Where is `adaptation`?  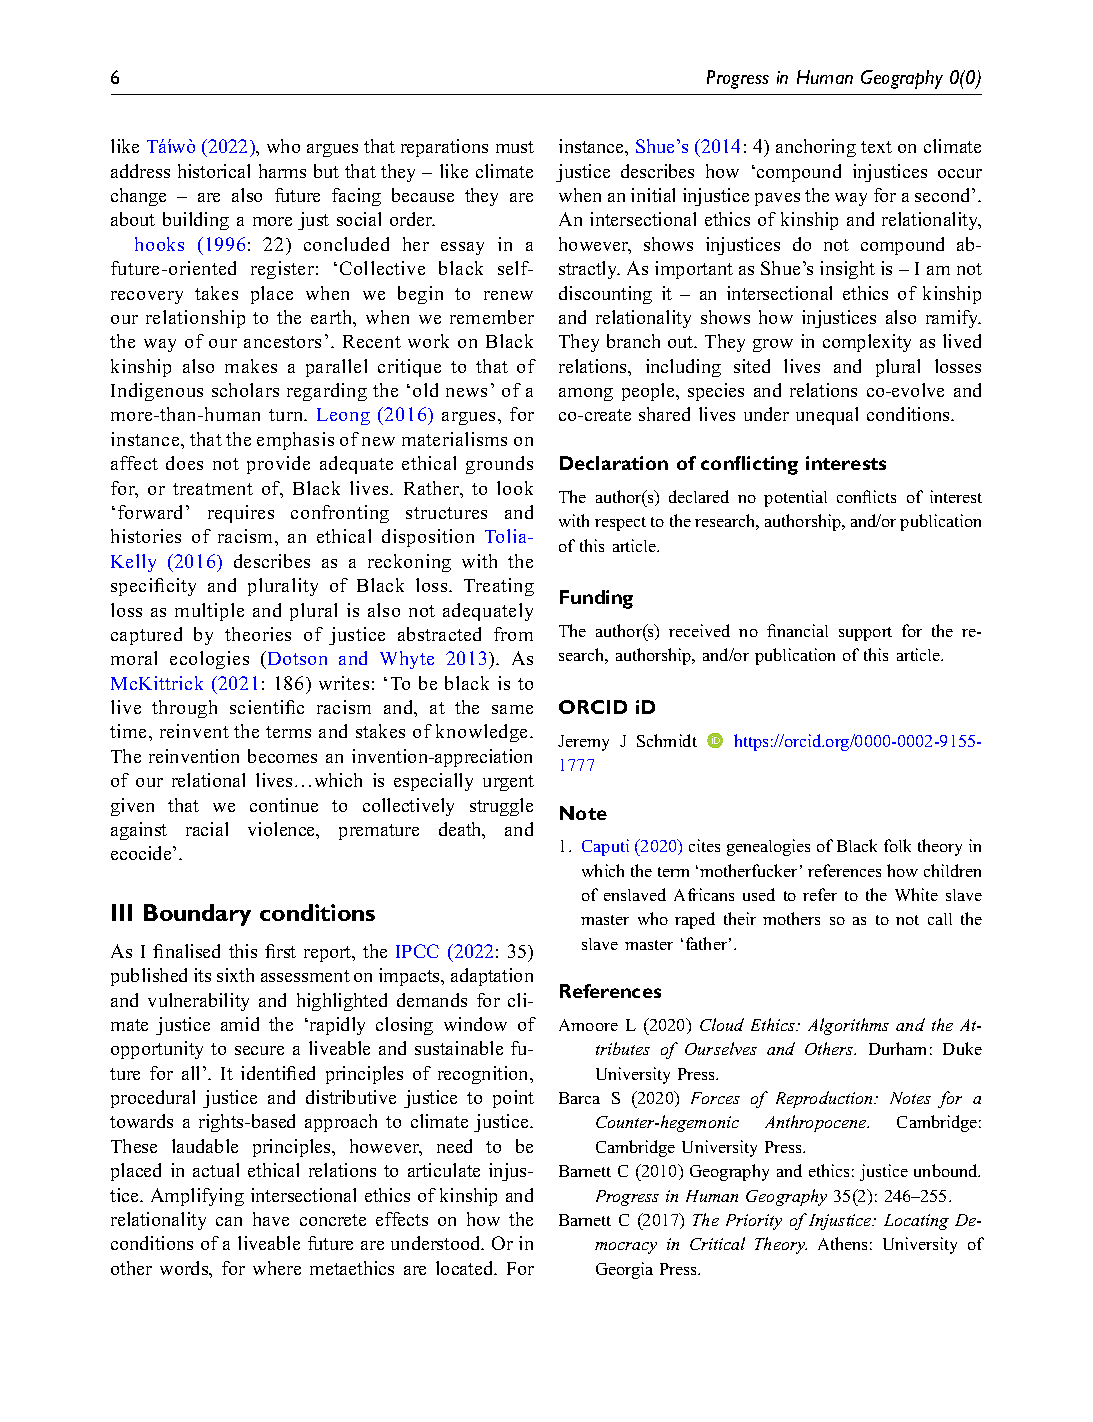 adaptation is located at coordinates (492, 977).
